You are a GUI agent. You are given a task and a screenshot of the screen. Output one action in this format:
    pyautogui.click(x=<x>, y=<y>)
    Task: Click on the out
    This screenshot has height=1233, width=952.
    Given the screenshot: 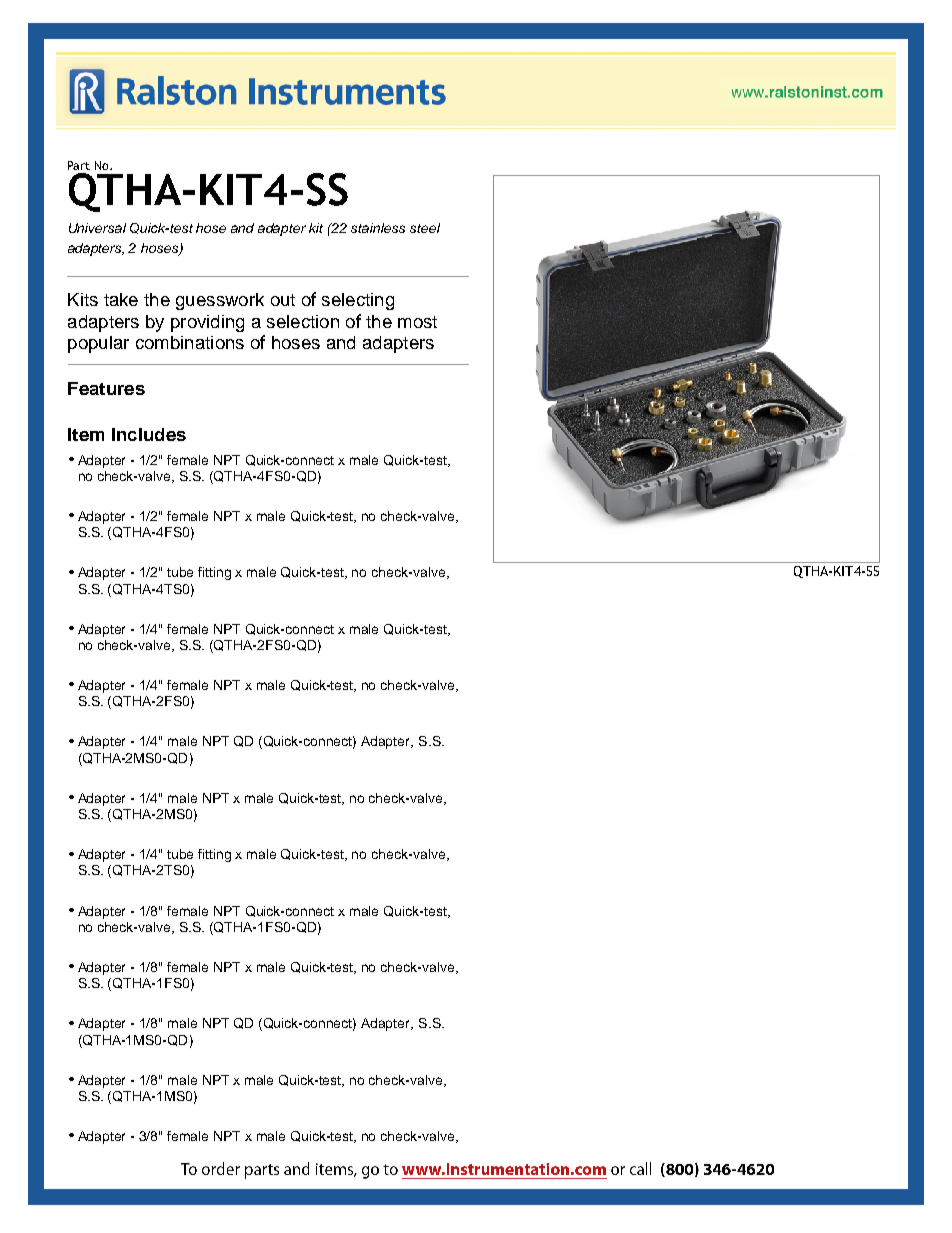 What is the action you would take?
    pyautogui.click(x=283, y=300)
